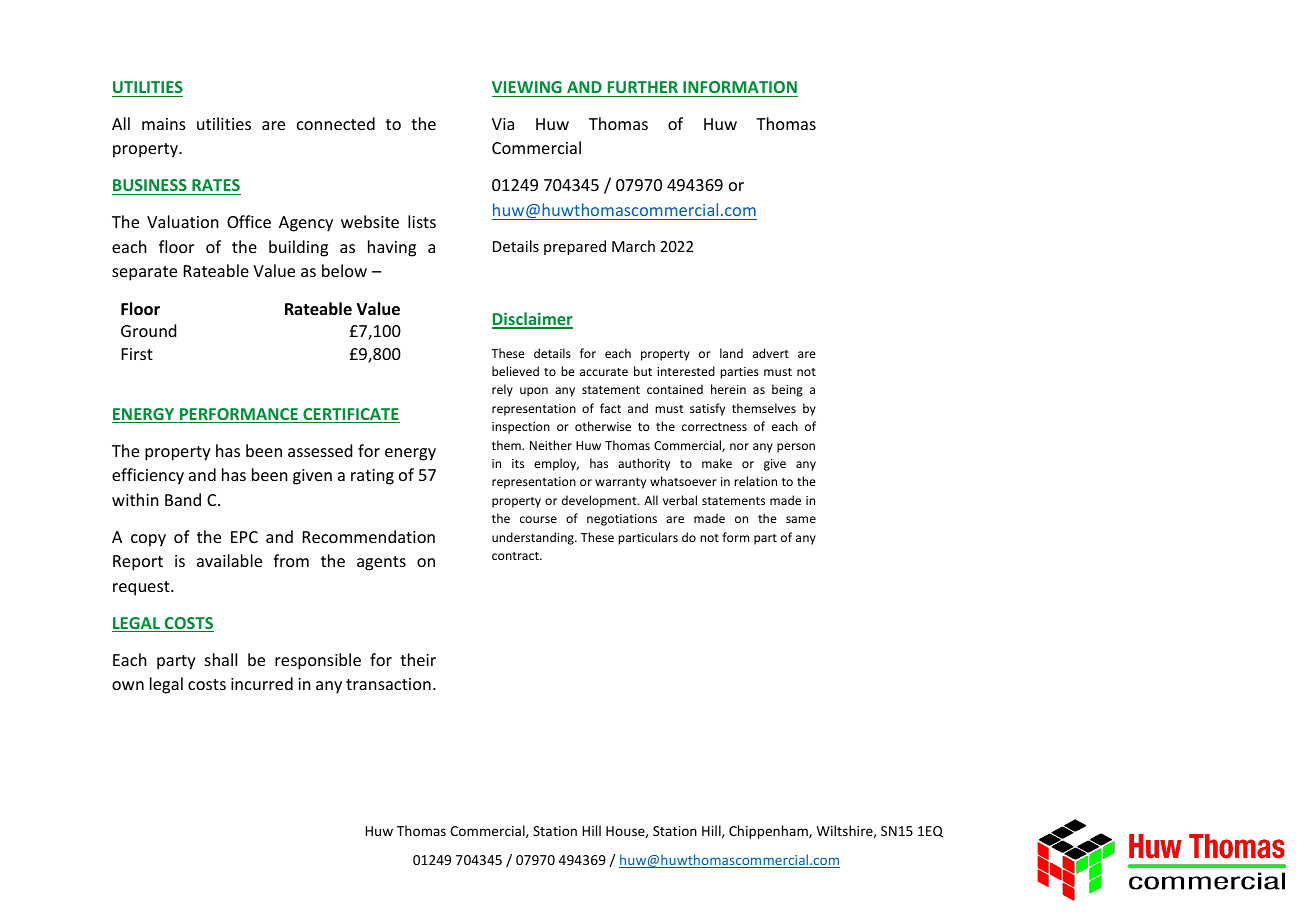 Image resolution: width=1308 pixels, height=924 pixels. I want to click on FURTHER, so click(643, 87).
